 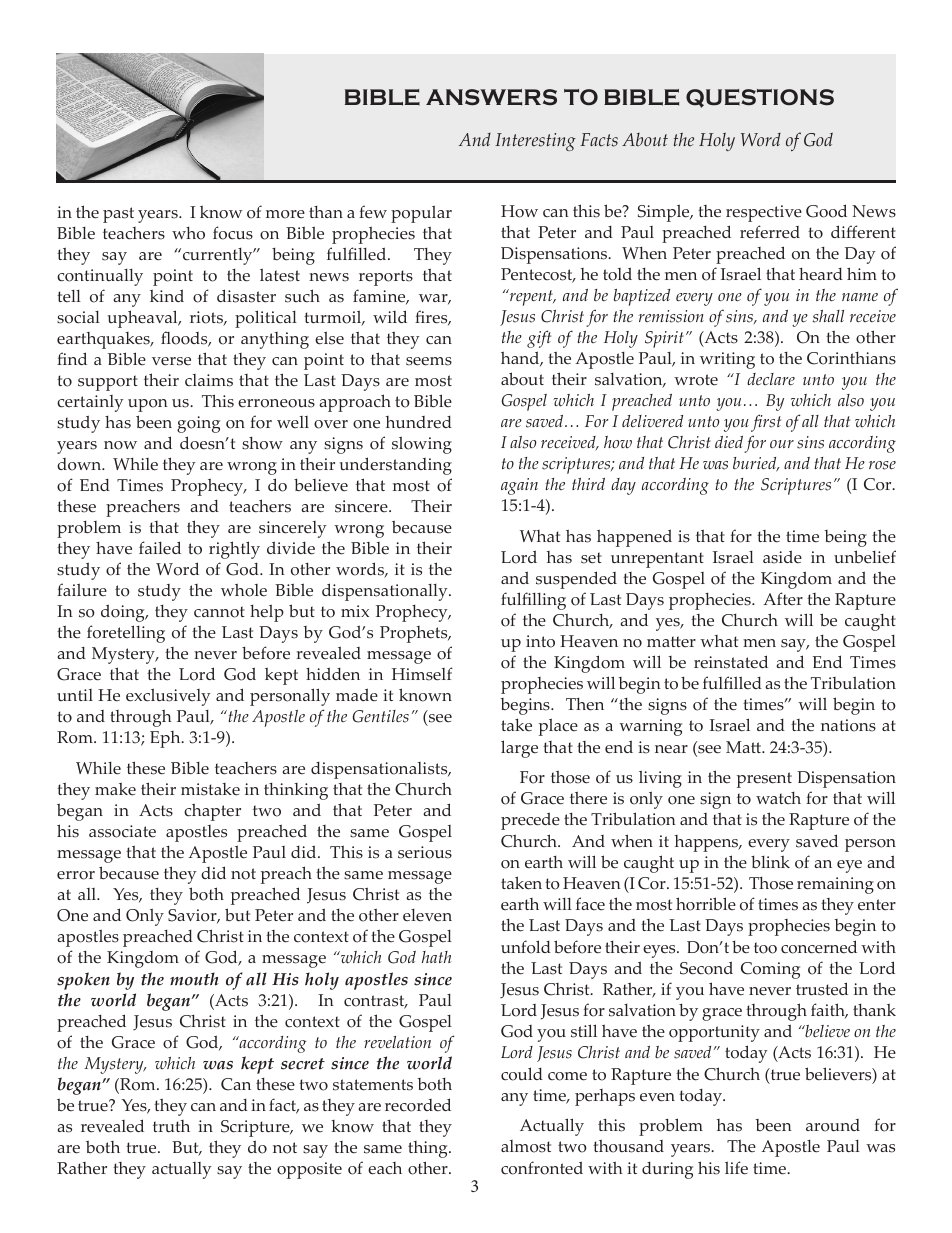 What do you see at coordinates (171, 1126) in the document?
I see `truth` at bounding box center [171, 1126].
